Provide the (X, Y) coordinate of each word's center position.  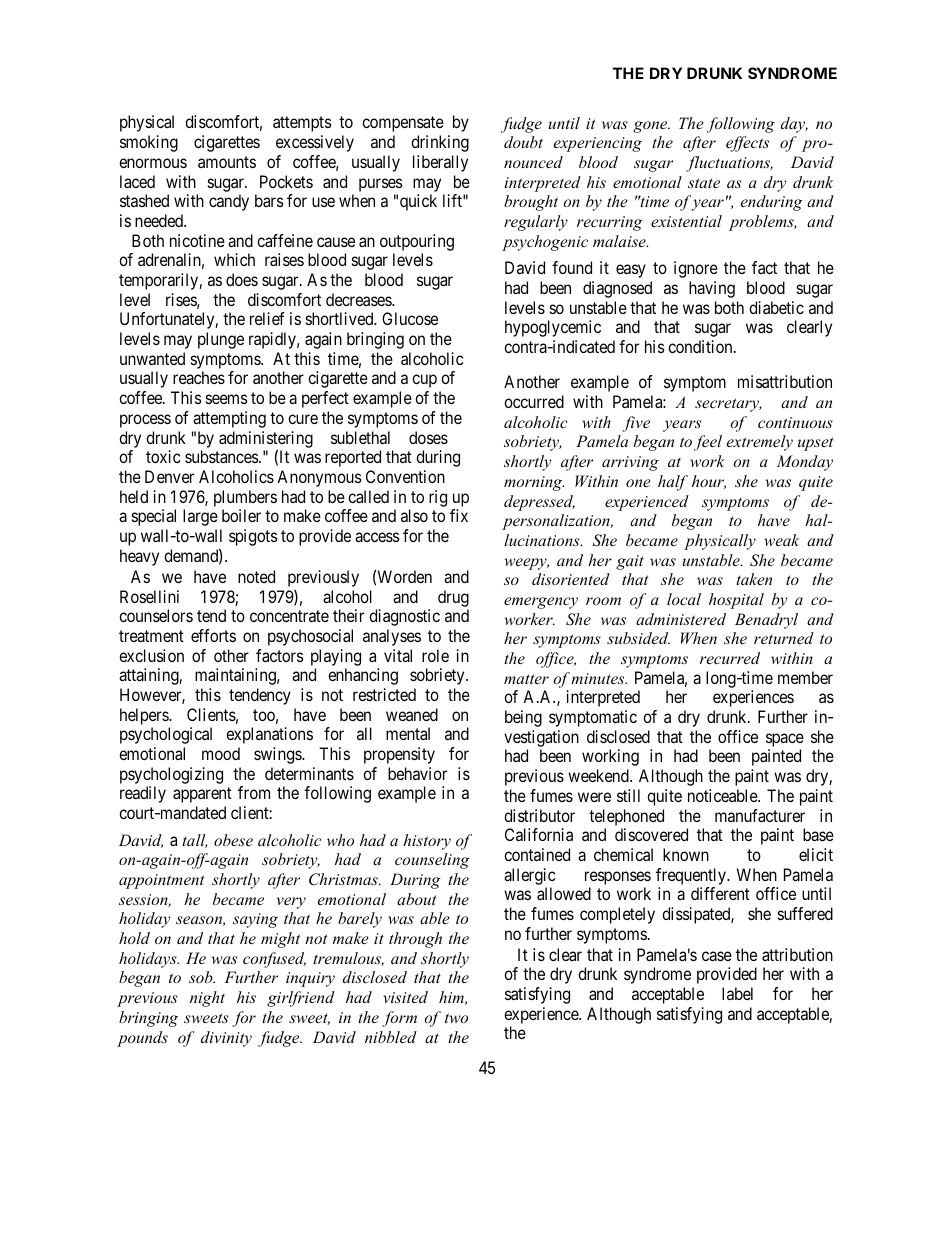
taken (754, 579)
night (207, 999)
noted (256, 576)
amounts (227, 162)
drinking (440, 143)
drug (453, 598)
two (456, 1018)
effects (747, 144)
